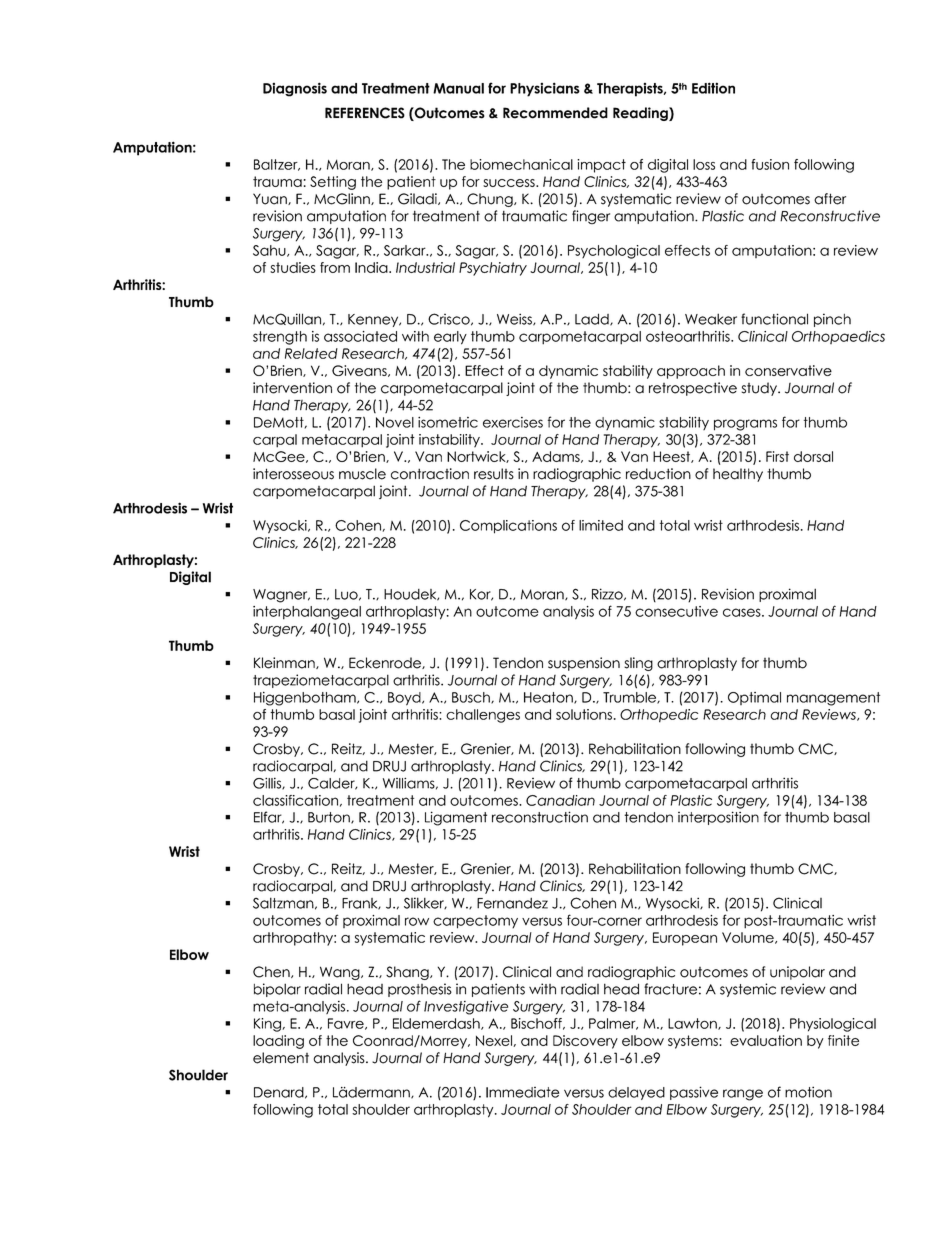  What do you see at coordinates (766, 1040) in the page?
I see `evaluation` at bounding box center [766, 1040].
